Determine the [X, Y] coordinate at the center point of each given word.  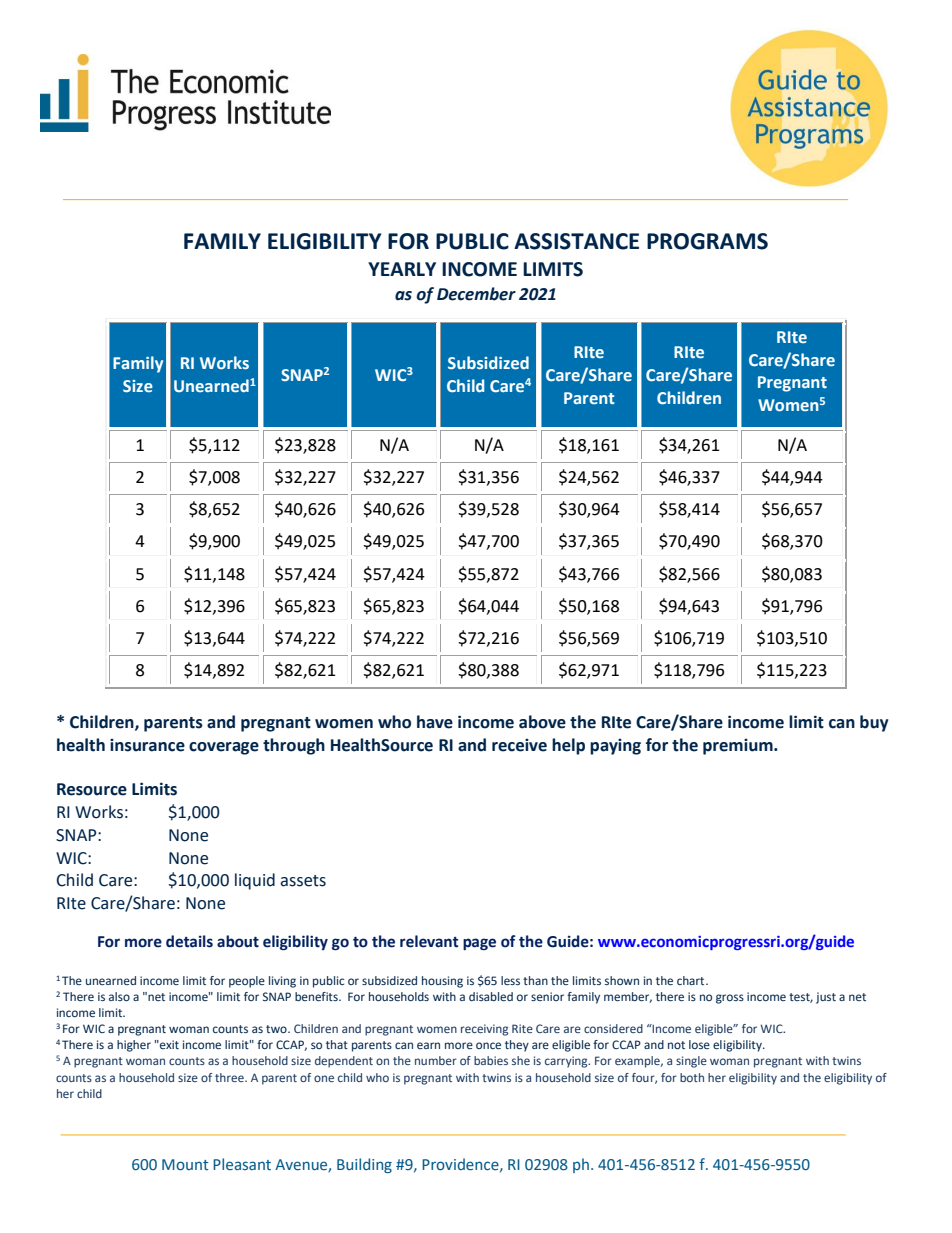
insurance [147, 745]
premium [739, 747]
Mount [185, 1164]
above [542, 722]
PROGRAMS [707, 241]
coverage [224, 748]
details [189, 941]
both [692, 1077]
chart [692, 980]
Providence [461, 1165]
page [479, 944]
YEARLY [402, 269]
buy [874, 723]
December [476, 294]
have [435, 722]
